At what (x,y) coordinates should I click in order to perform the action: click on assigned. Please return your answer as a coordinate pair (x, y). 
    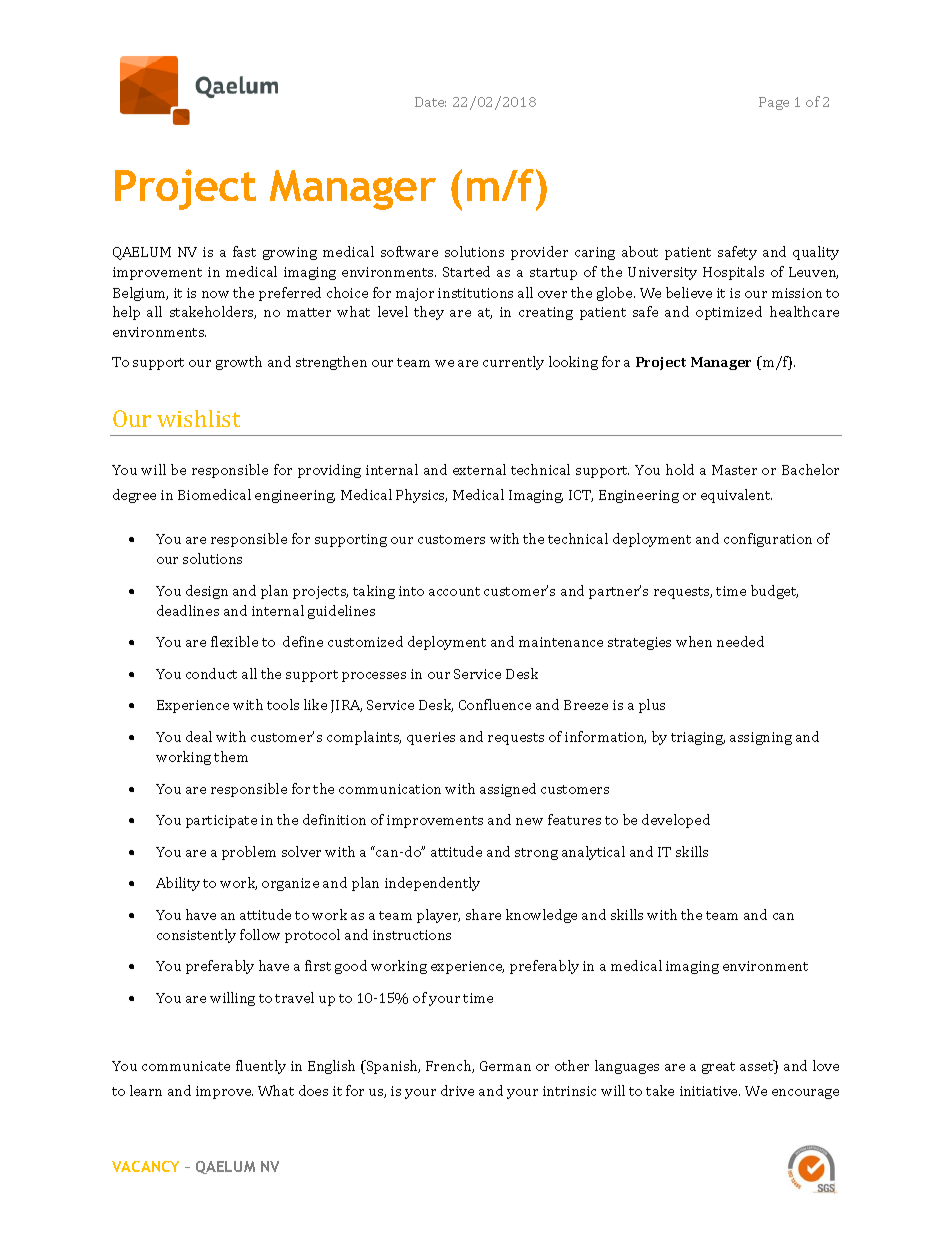
    Looking at the image, I should click on (508, 790).
